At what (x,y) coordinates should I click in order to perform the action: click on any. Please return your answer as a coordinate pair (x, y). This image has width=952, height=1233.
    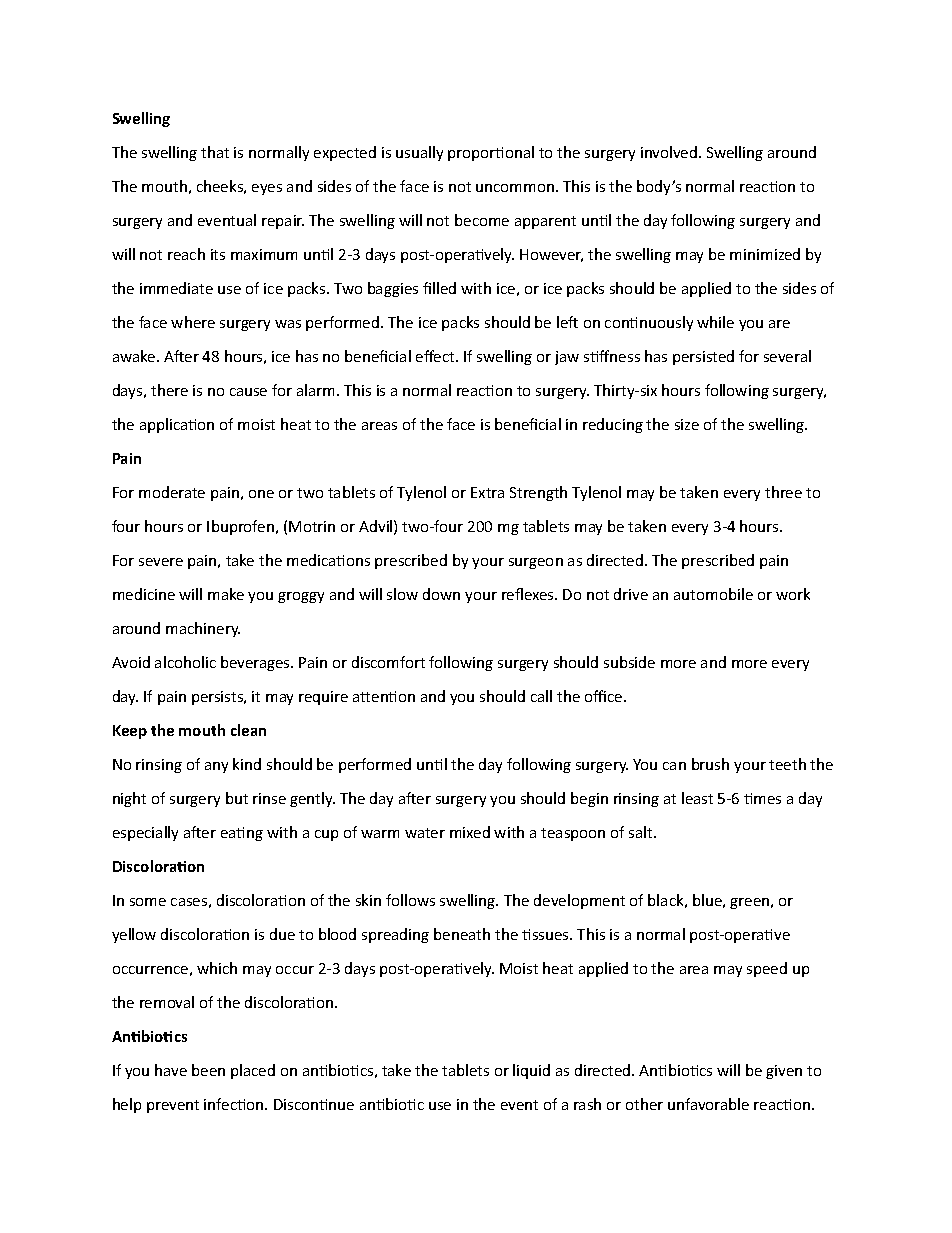
    Looking at the image, I should click on (216, 767).
